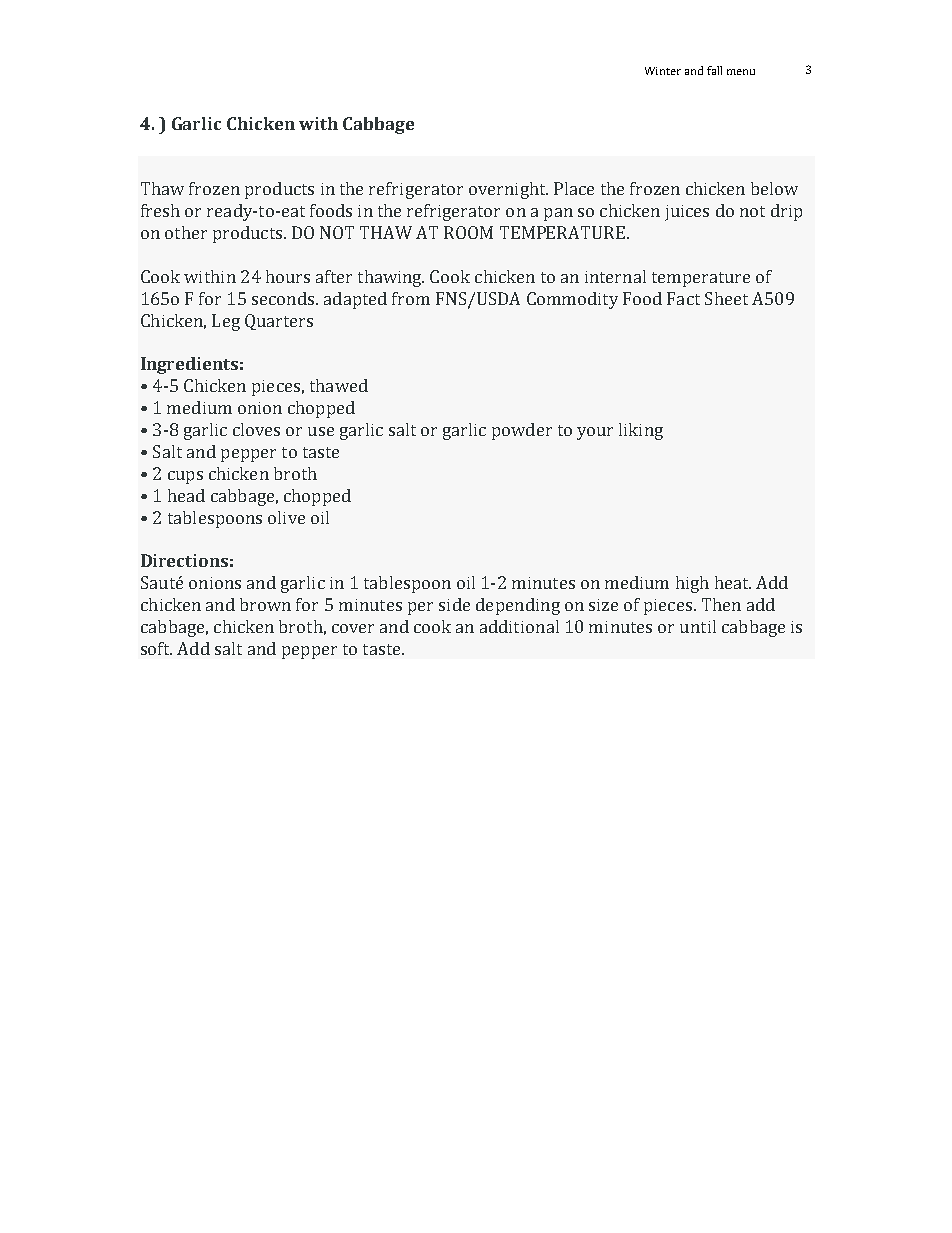 Image resolution: width=952 pixels, height=1233 pixels. What do you see at coordinates (641, 431) in the screenshot?
I see `liking` at bounding box center [641, 431].
